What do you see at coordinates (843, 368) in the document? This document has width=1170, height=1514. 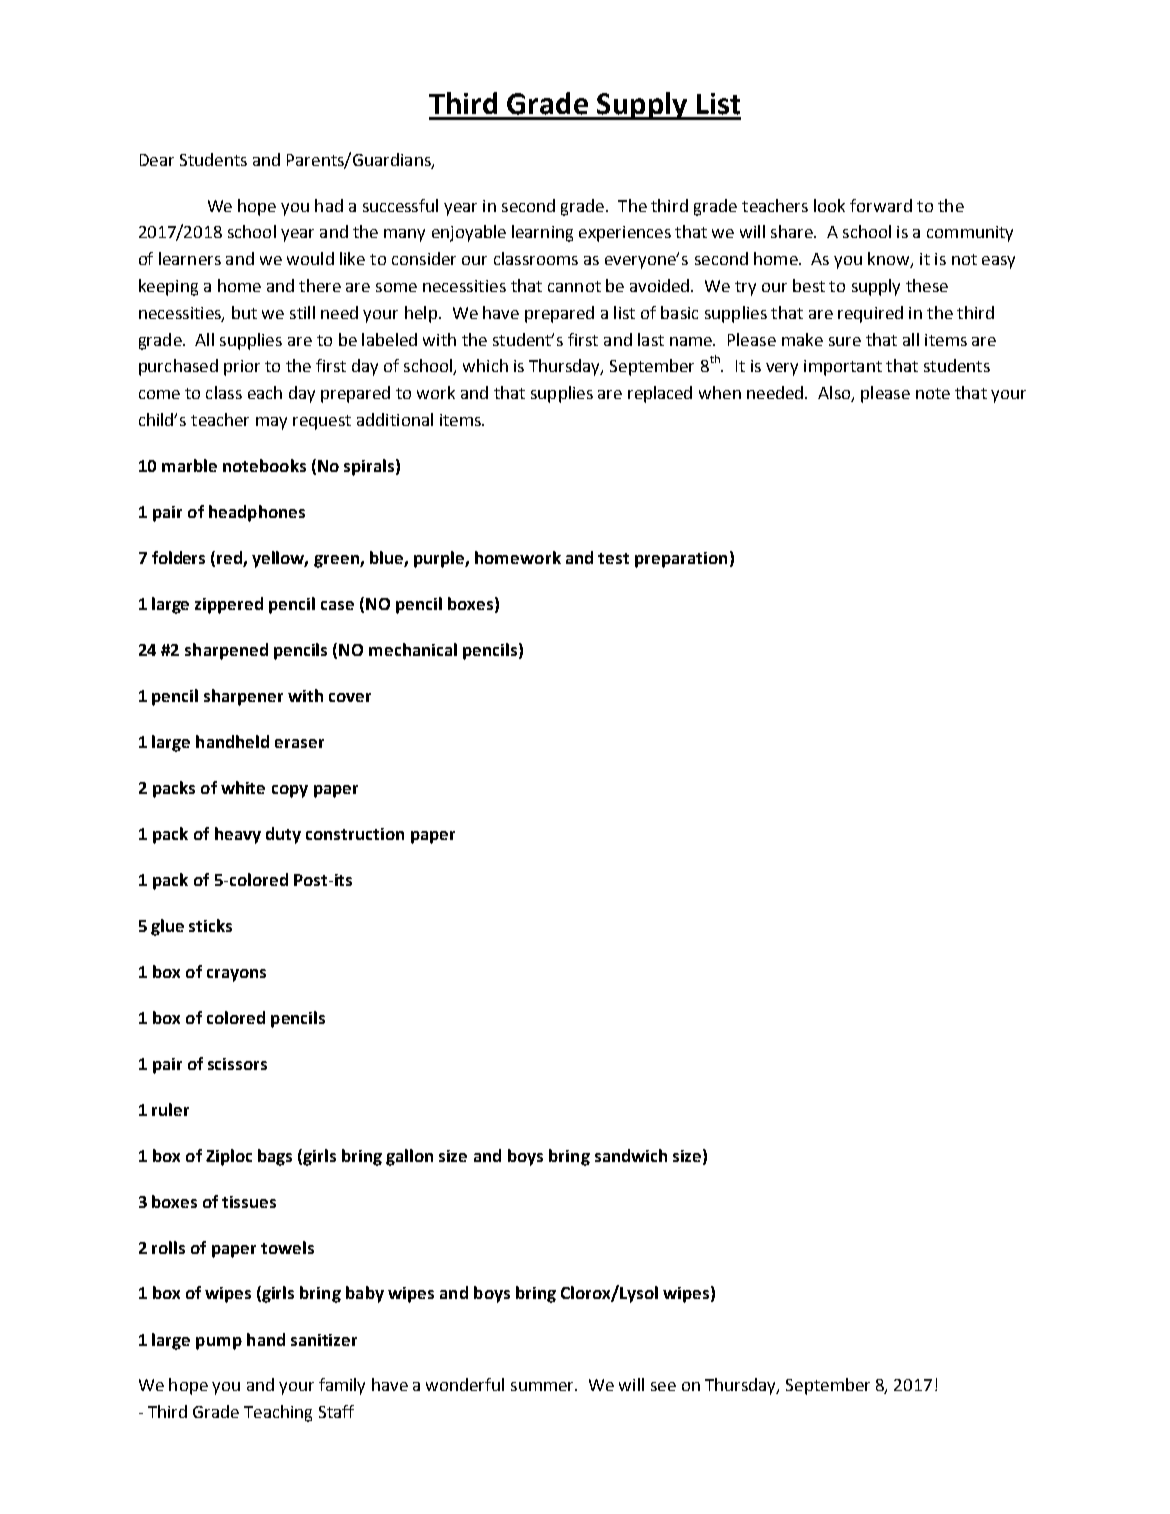 I see `important` at bounding box center [843, 368].
